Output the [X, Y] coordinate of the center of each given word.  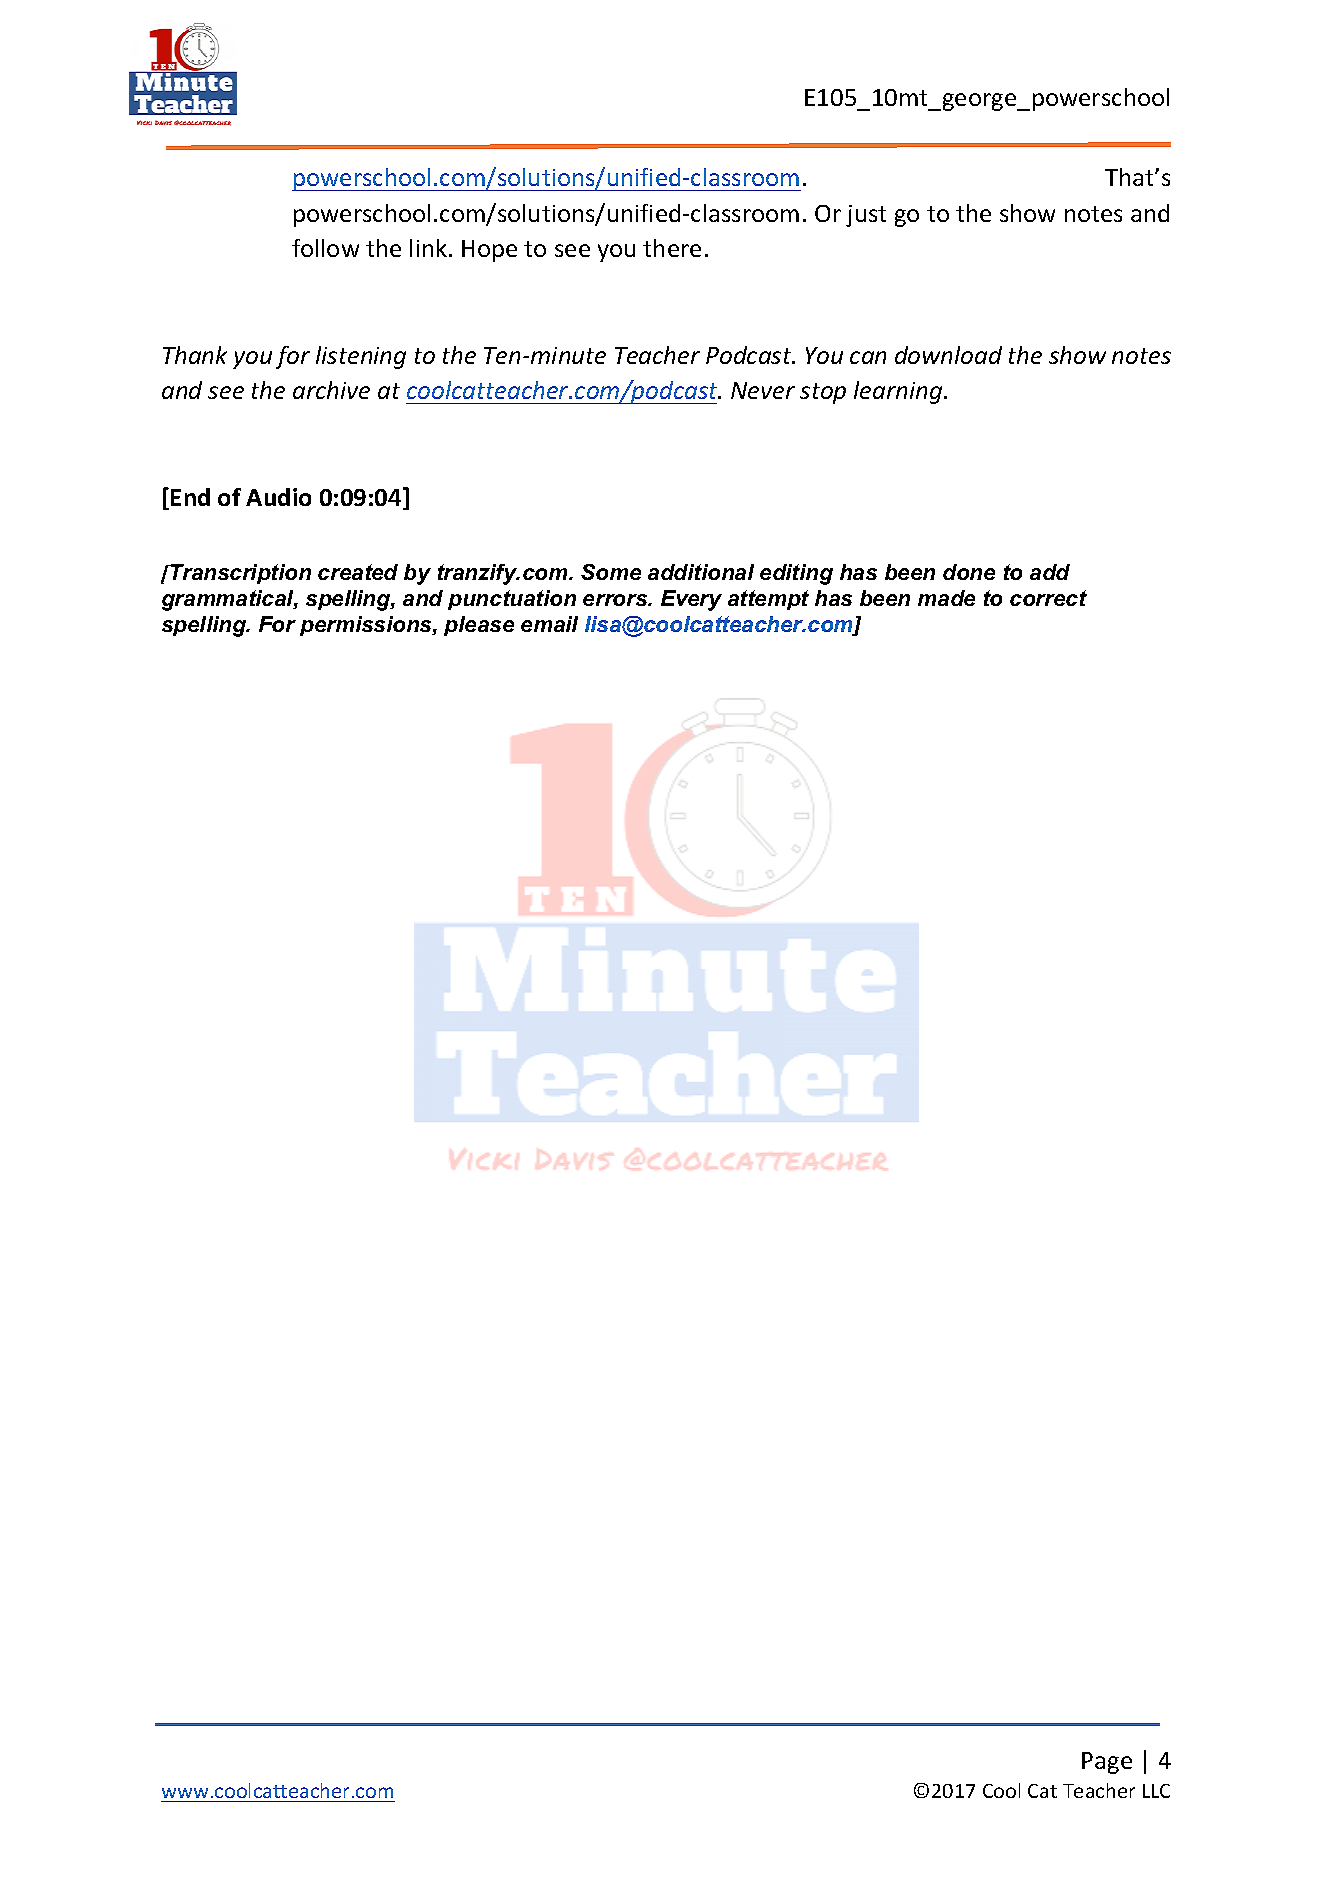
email [549, 624]
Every [691, 600]
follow [325, 248]
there [672, 248]
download [948, 355]
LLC [1156, 1791]
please [479, 626]
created [358, 572]
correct [1048, 598]
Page [1107, 1763]
